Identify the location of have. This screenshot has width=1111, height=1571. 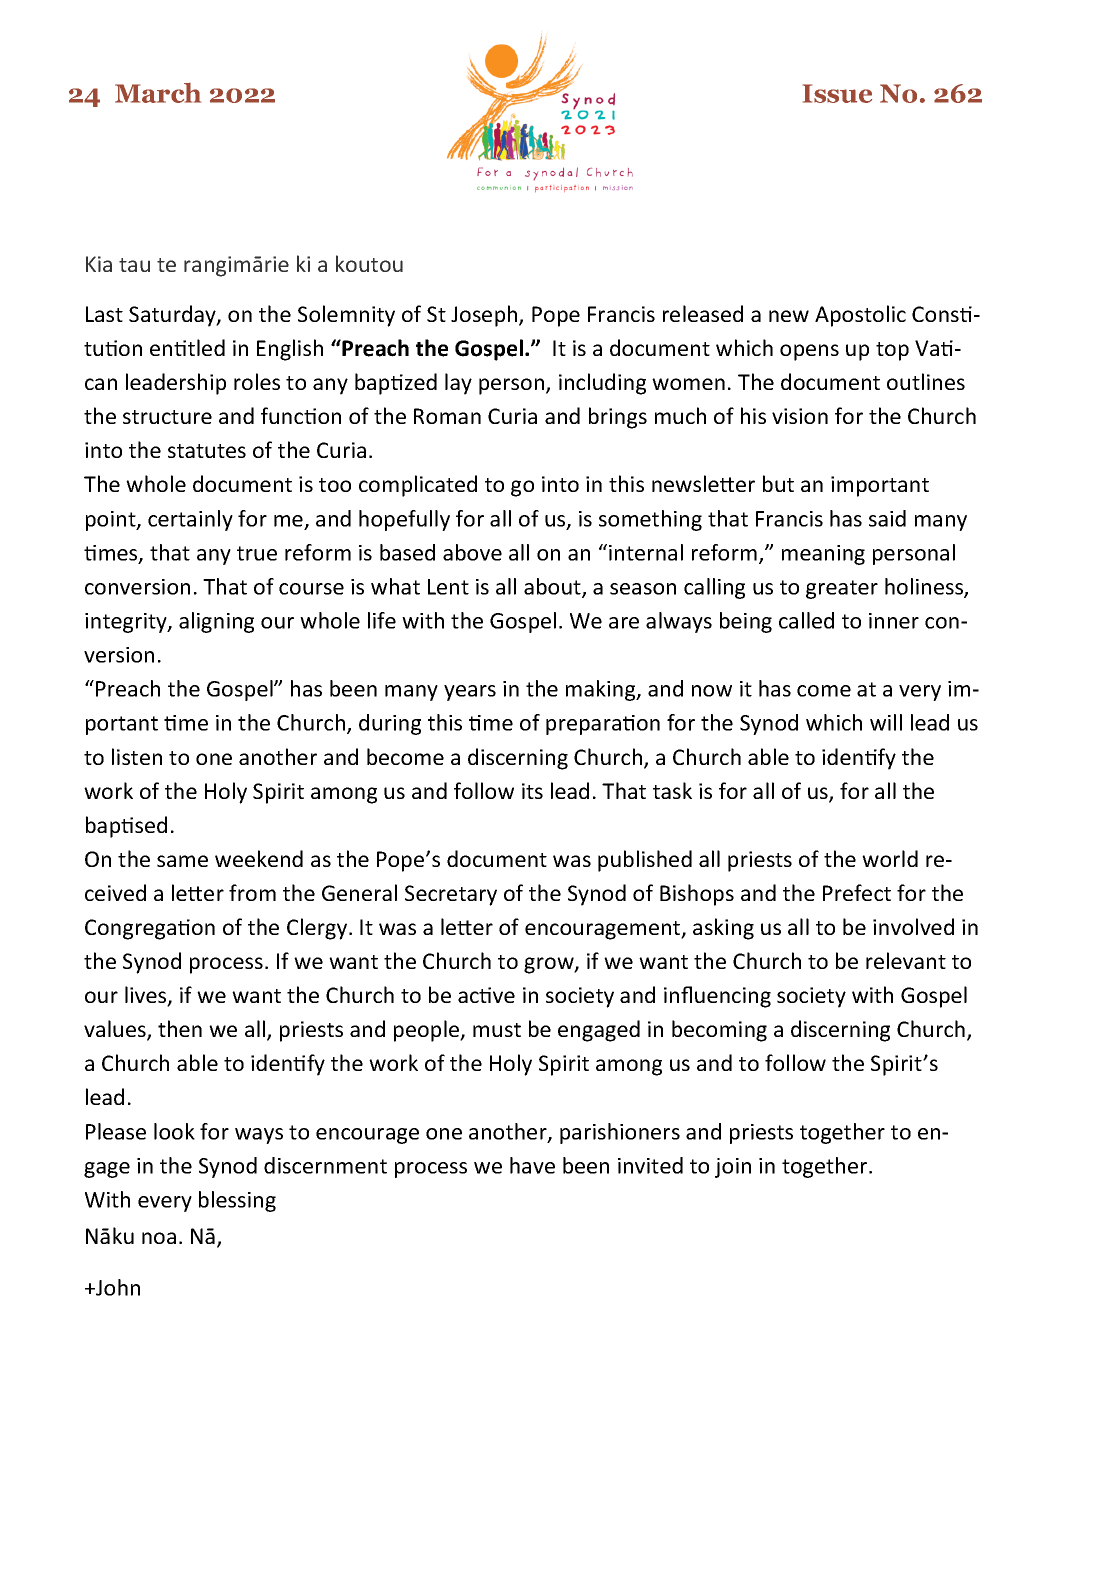
(532, 1165).
